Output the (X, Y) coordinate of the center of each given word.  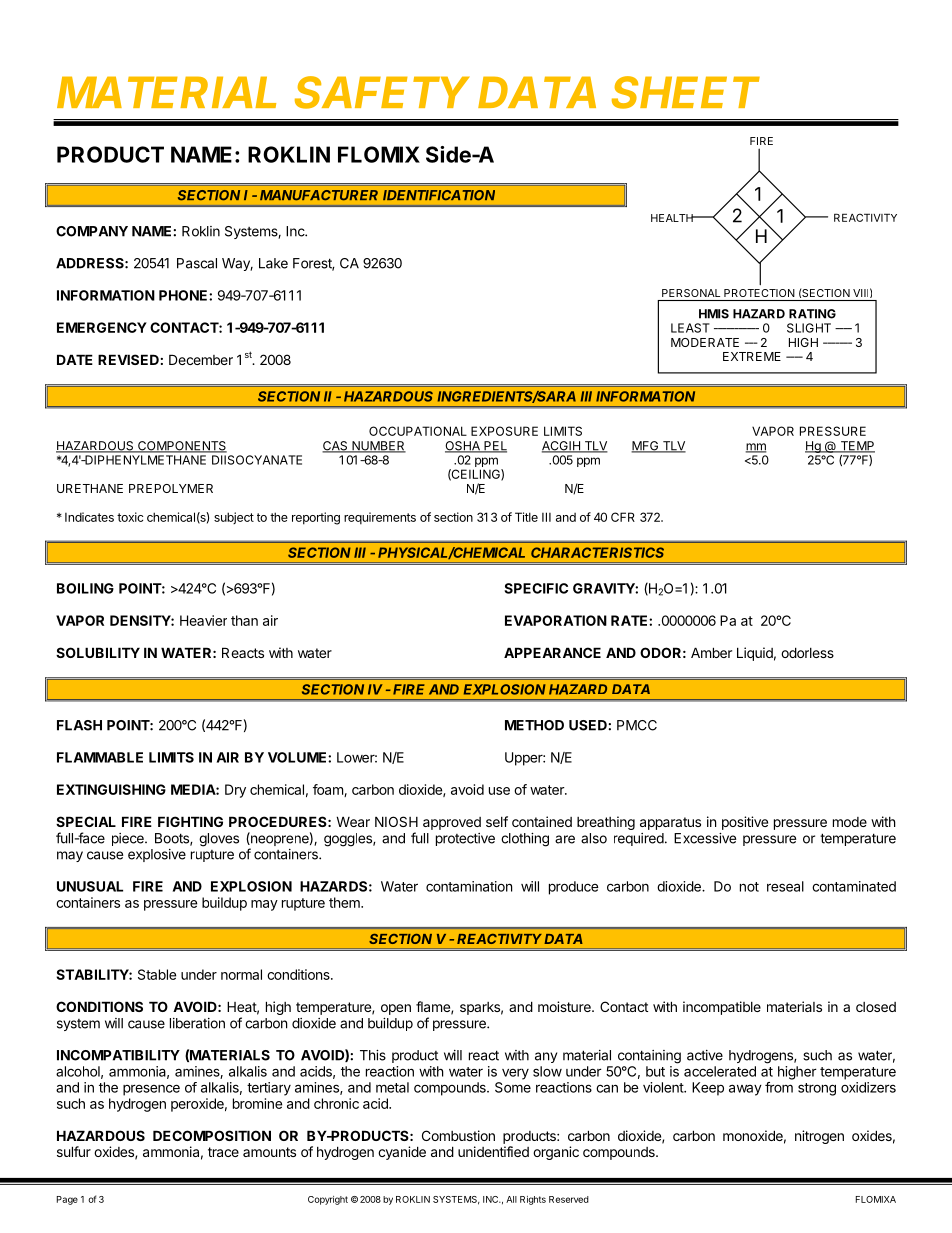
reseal (785, 886)
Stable (157, 974)
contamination (469, 886)
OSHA (463, 447)
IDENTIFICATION (439, 195)
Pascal (197, 263)
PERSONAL (691, 293)
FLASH (79, 725)
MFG (646, 447)
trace (223, 1152)
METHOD (534, 725)
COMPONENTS (181, 447)
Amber (711, 652)
